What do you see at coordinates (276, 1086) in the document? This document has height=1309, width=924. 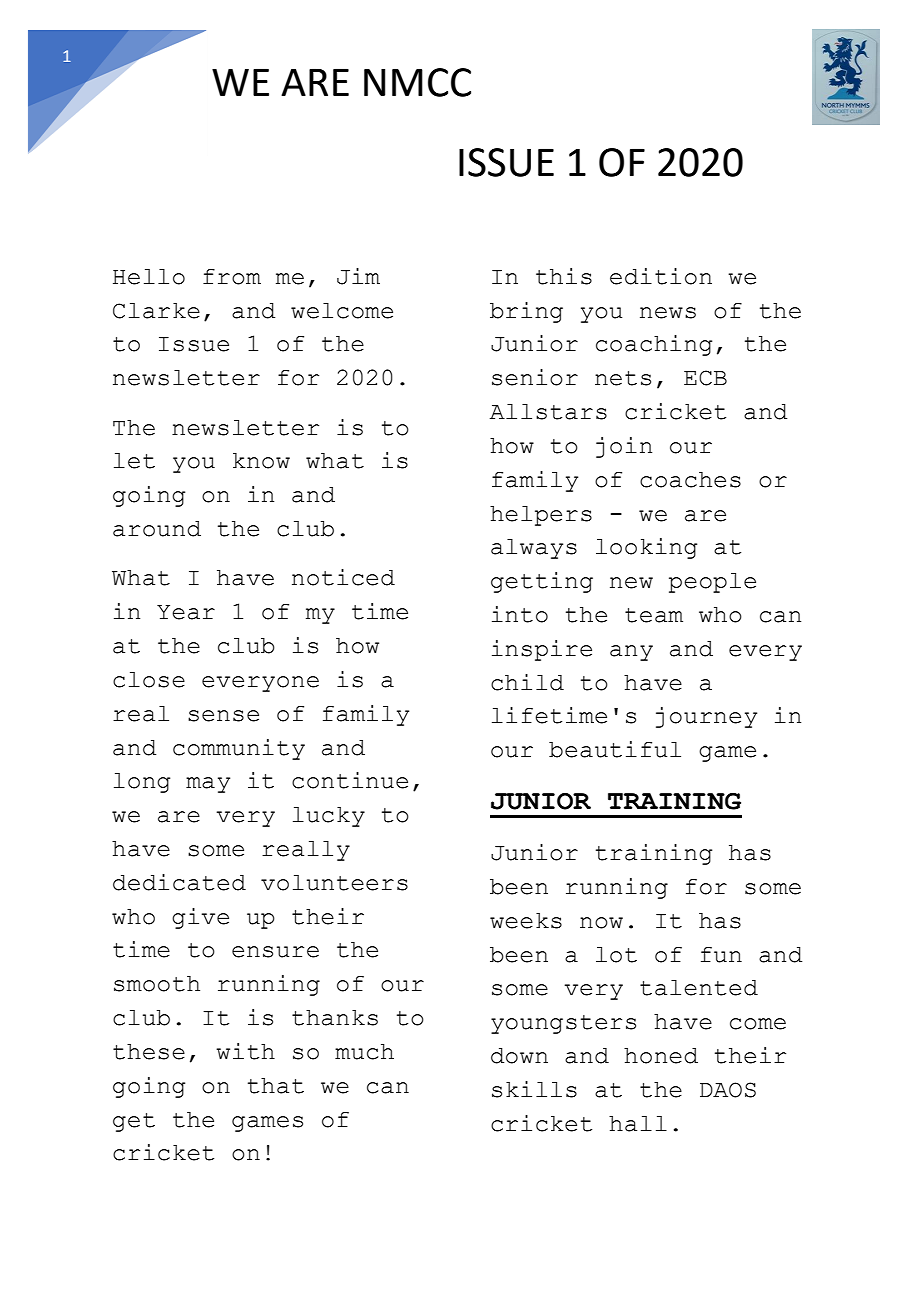 I see `that` at bounding box center [276, 1086].
